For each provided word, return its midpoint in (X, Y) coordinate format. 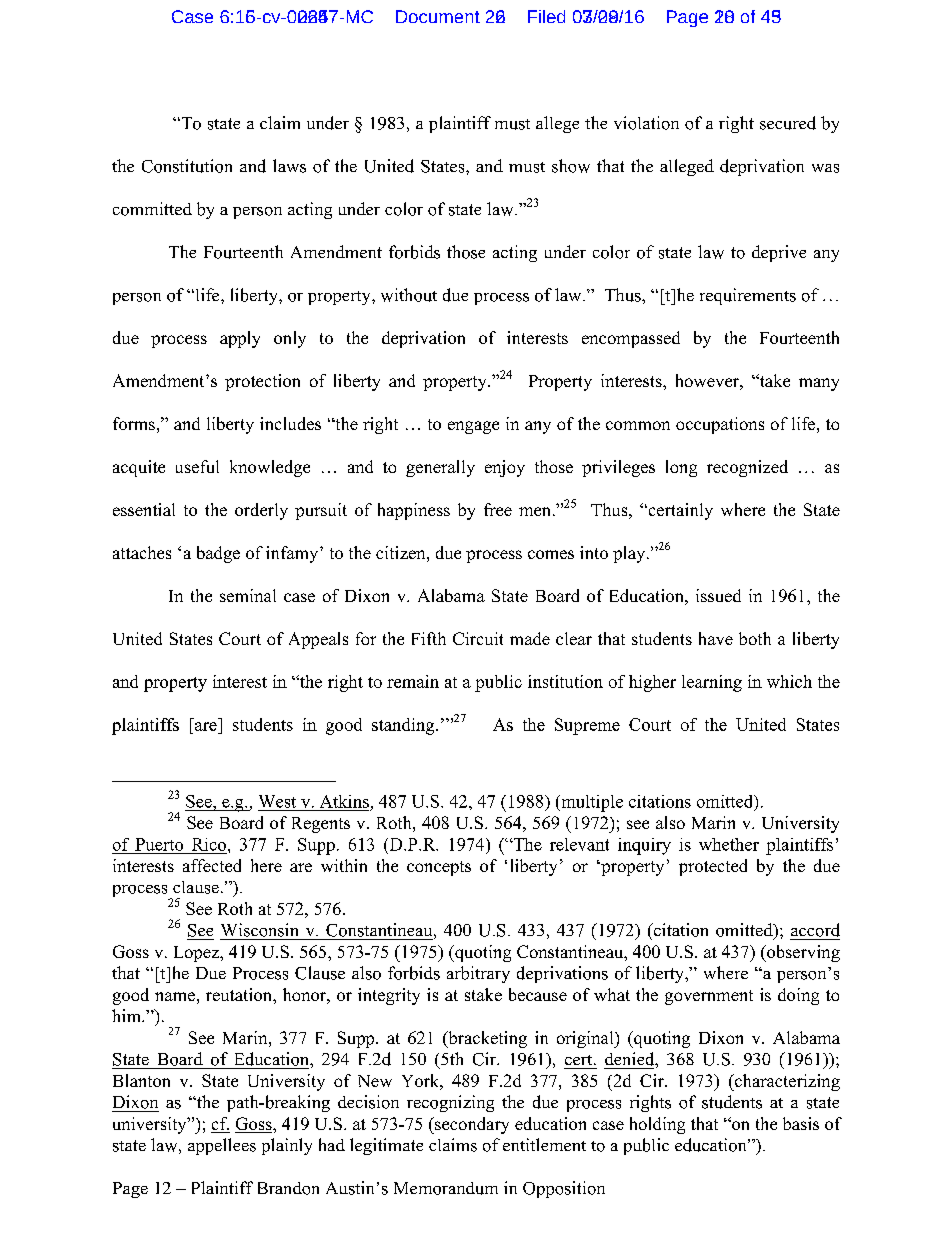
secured (788, 123)
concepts (439, 868)
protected (713, 867)
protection (262, 382)
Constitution (187, 166)
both (755, 638)
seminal (248, 595)
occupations (720, 425)
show (571, 166)
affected (212, 865)
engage (473, 427)
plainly (287, 1146)
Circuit (478, 638)
